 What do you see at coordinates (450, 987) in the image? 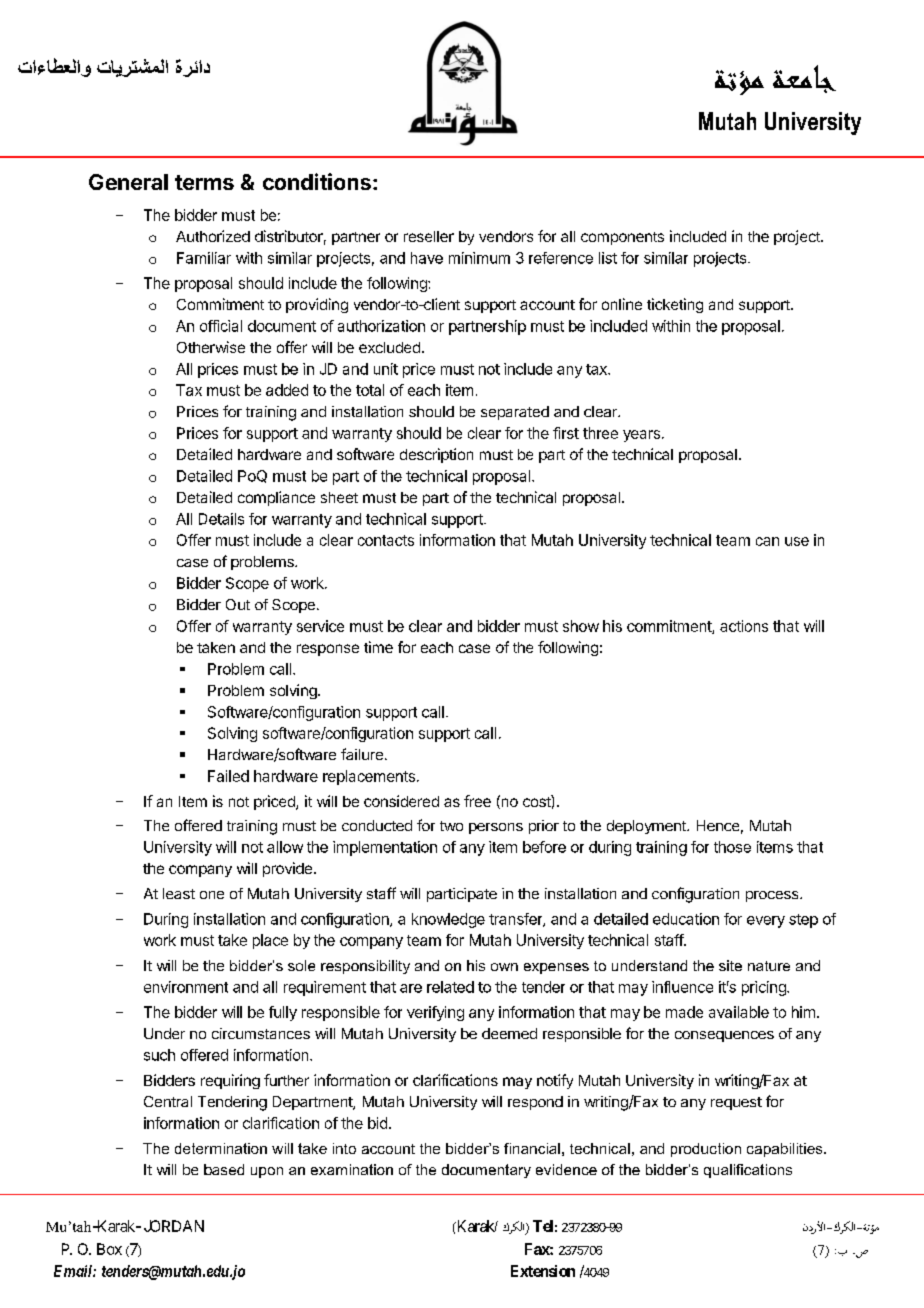
I see `related` at bounding box center [450, 987].
